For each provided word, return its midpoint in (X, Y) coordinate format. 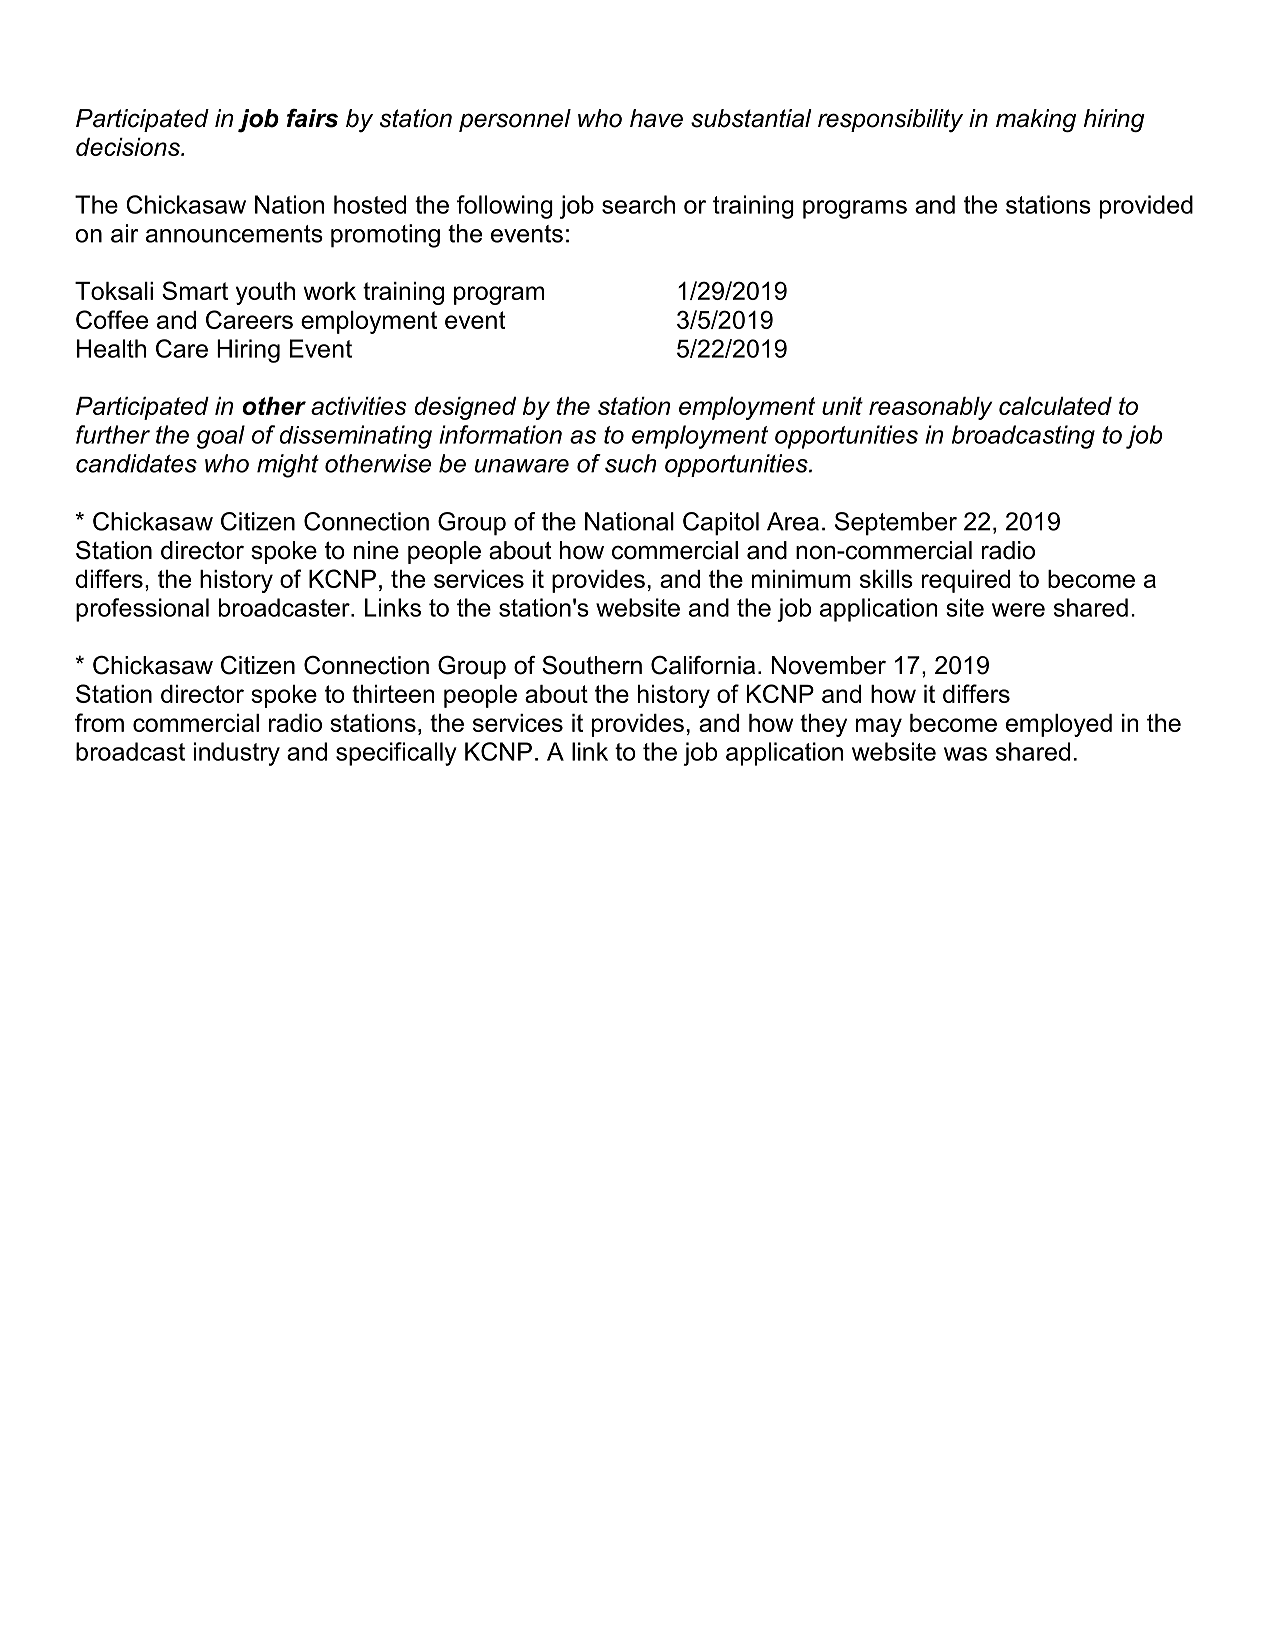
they (823, 725)
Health (111, 348)
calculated (1055, 406)
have (656, 118)
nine (376, 550)
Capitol (721, 524)
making (1036, 120)
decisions (129, 147)
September (896, 524)
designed (465, 408)
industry (237, 754)
